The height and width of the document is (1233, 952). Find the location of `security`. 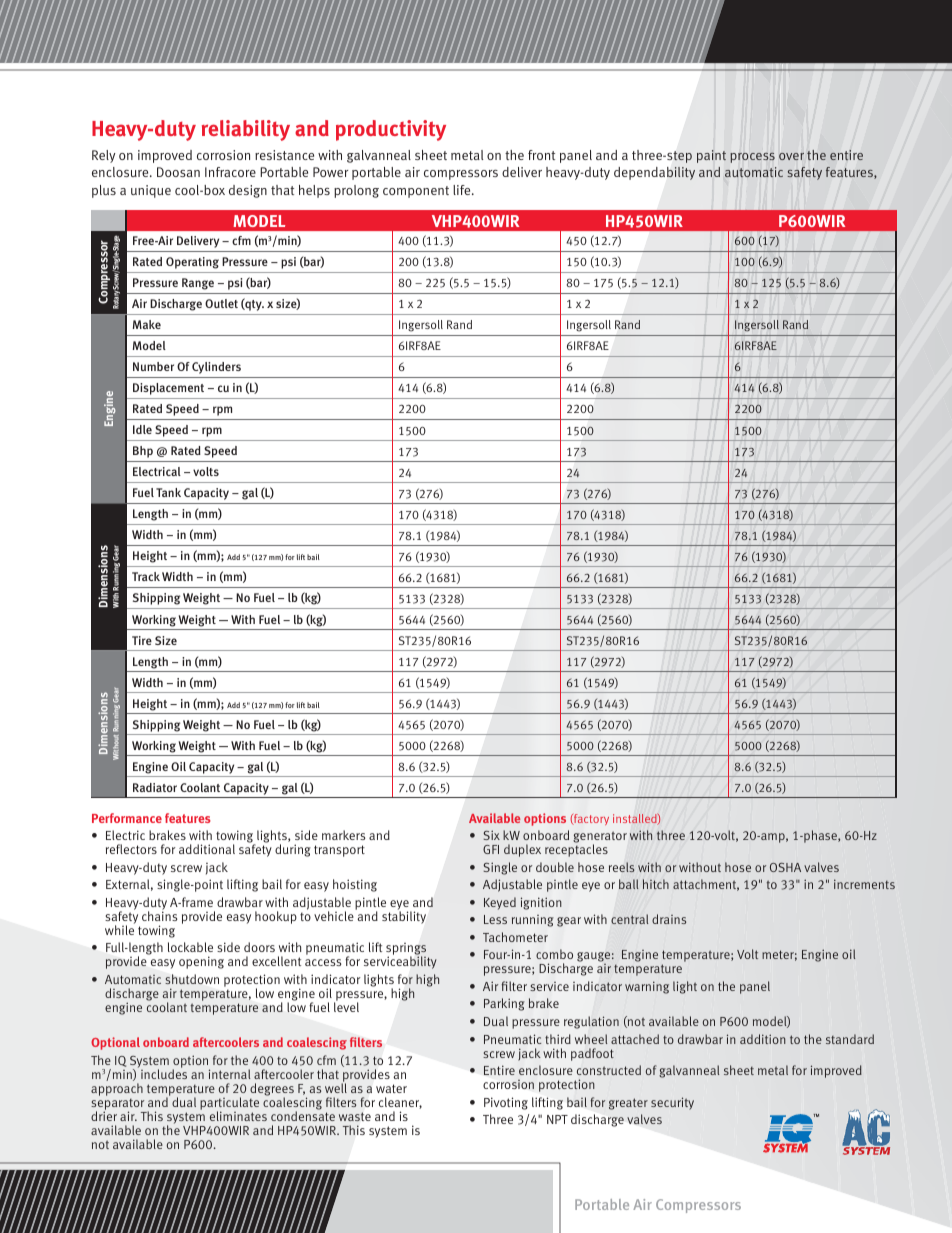

security is located at coordinates (672, 1103).
